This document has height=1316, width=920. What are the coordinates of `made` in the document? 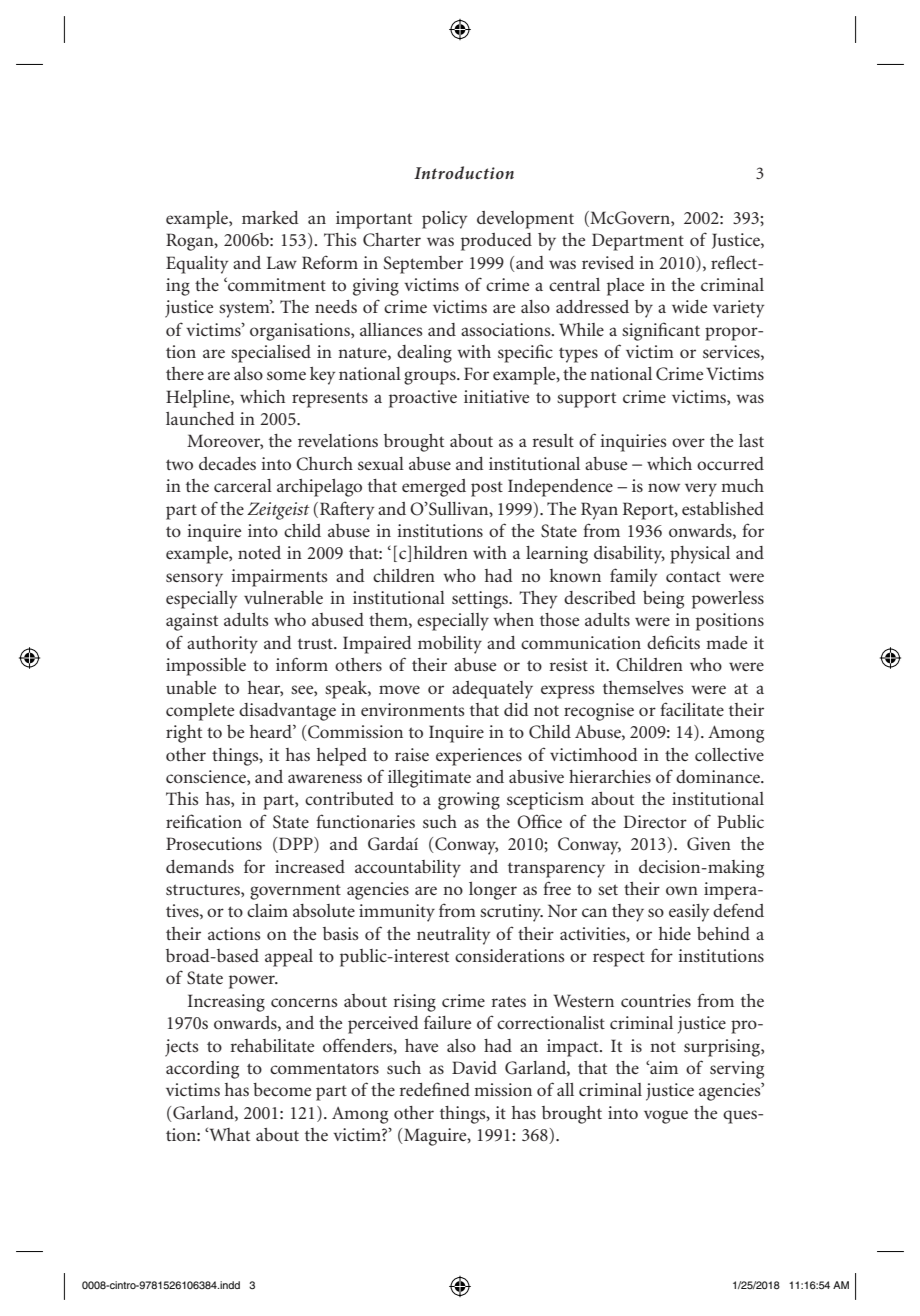 It's located at (726, 642).
